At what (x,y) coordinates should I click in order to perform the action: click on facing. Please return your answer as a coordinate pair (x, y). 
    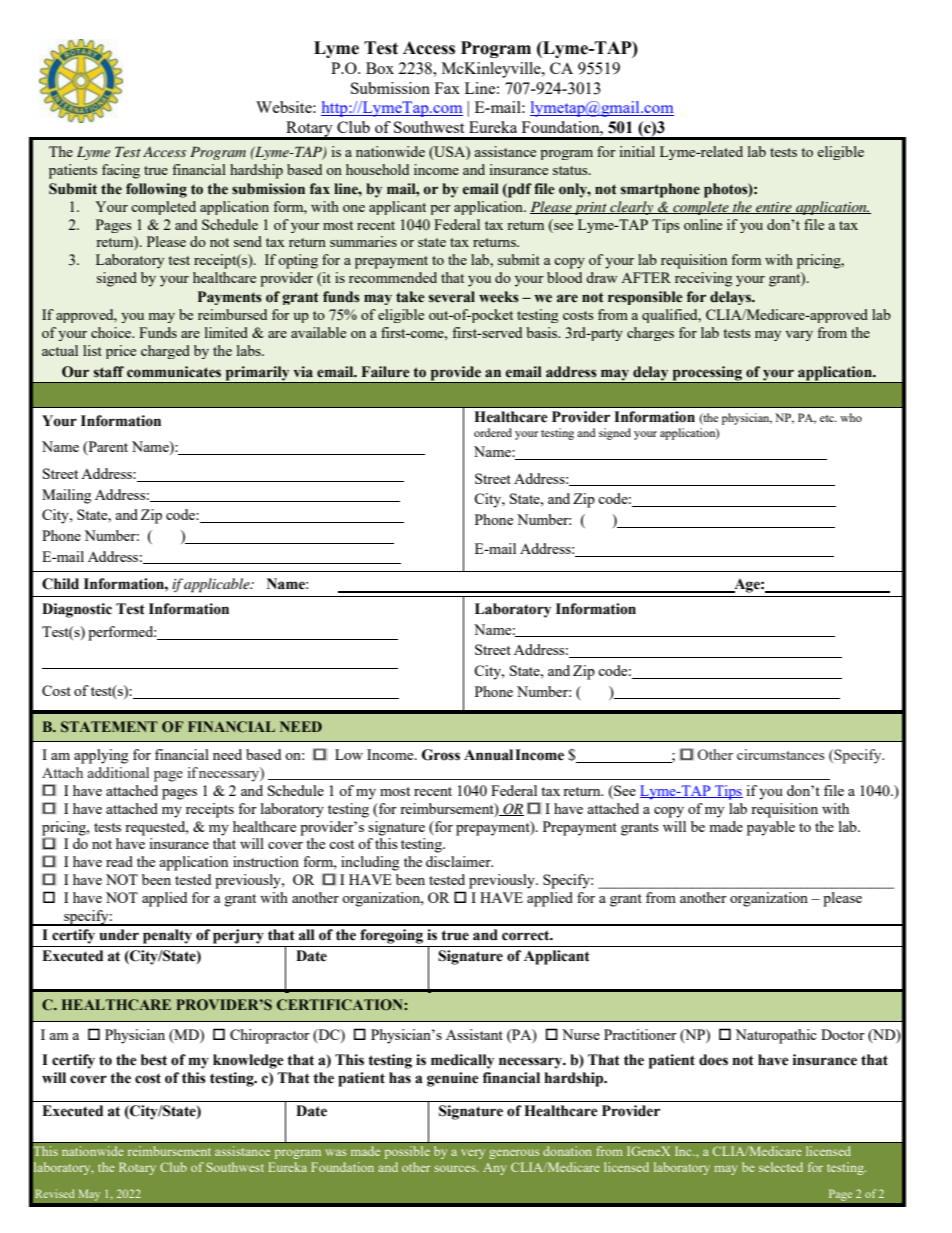
    Looking at the image, I should click on (121, 171).
